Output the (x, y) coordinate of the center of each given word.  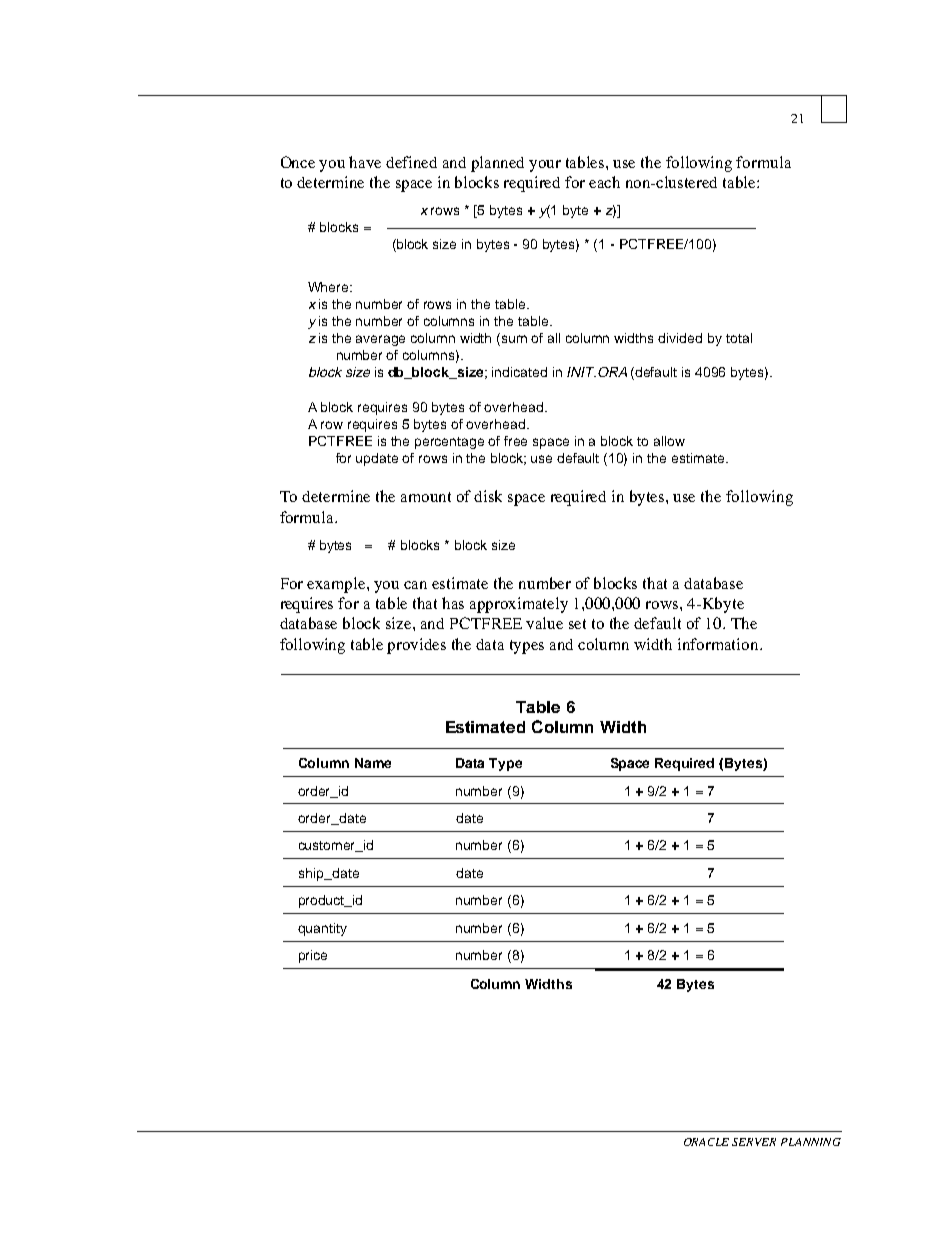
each (604, 182)
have (365, 162)
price (313, 956)
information (719, 644)
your (545, 166)
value (544, 623)
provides (416, 646)
